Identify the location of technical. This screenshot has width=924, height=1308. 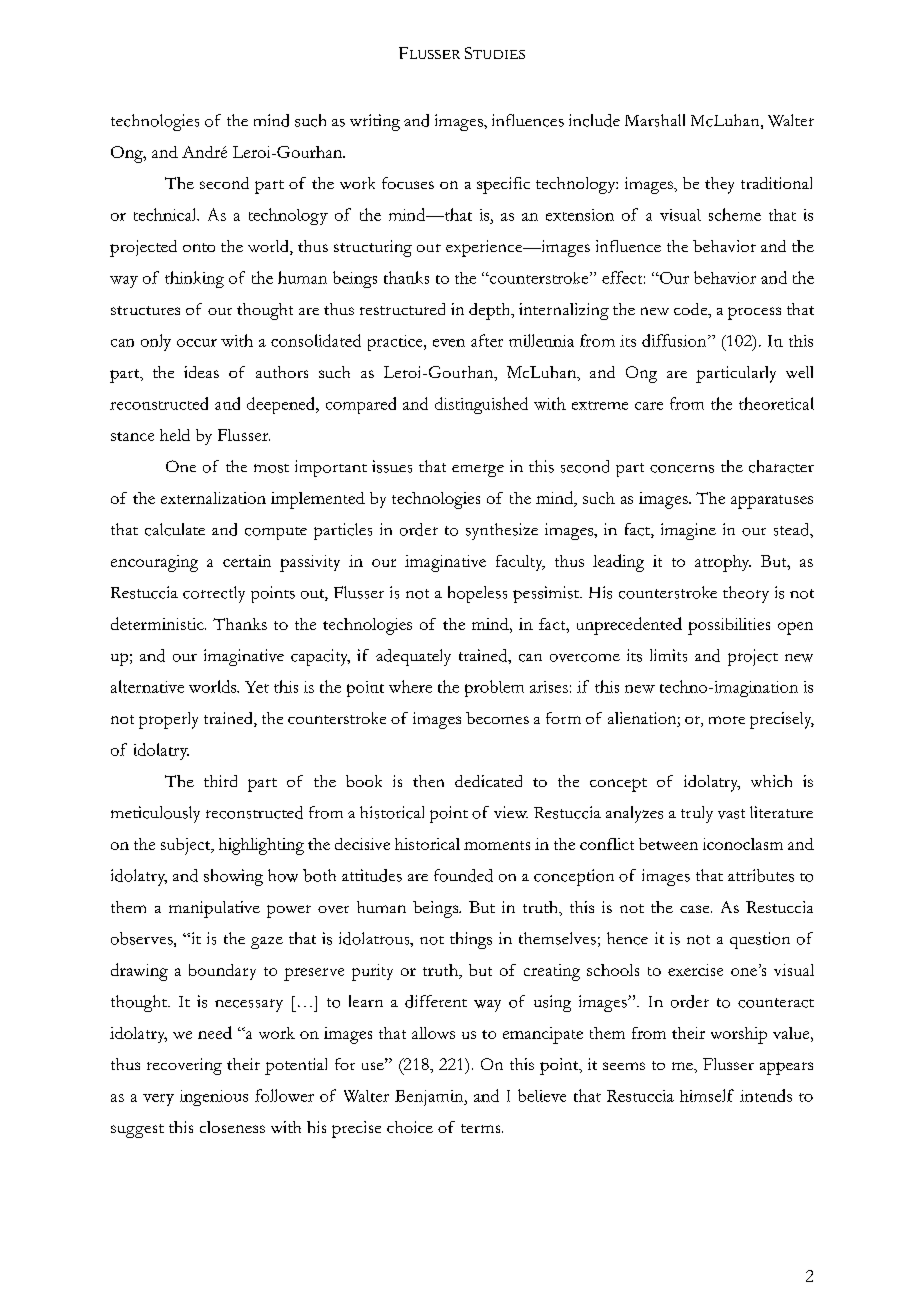
(166, 214).
